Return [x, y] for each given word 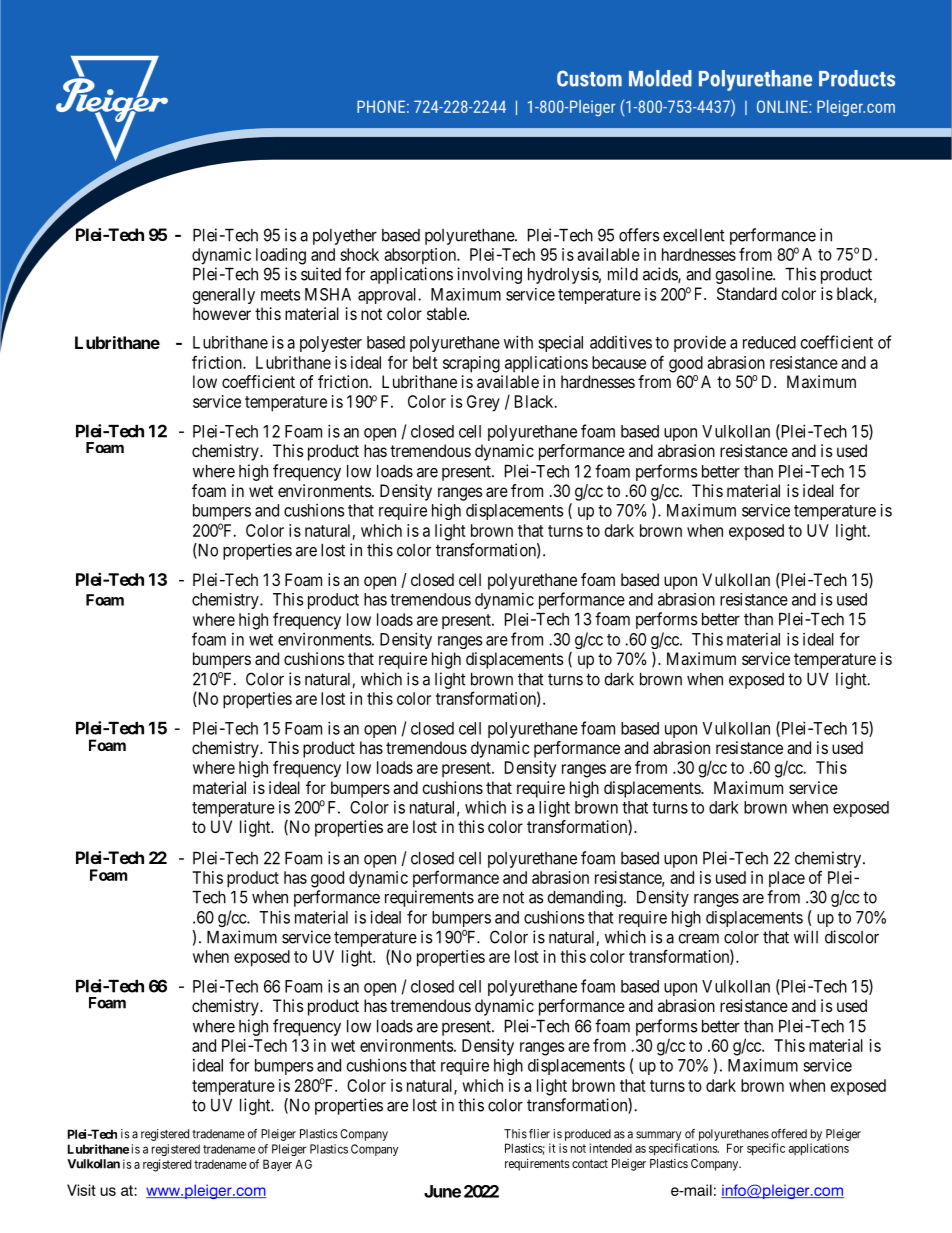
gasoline [744, 275]
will [806, 937]
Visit [81, 1190]
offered [789, 1134]
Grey [483, 403]
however [222, 313]
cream [698, 939]
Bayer [277, 1165]
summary [658, 1136]
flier [539, 1134]
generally [224, 296]
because [619, 362]
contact [590, 1163]
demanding [586, 898]
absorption [421, 256]
